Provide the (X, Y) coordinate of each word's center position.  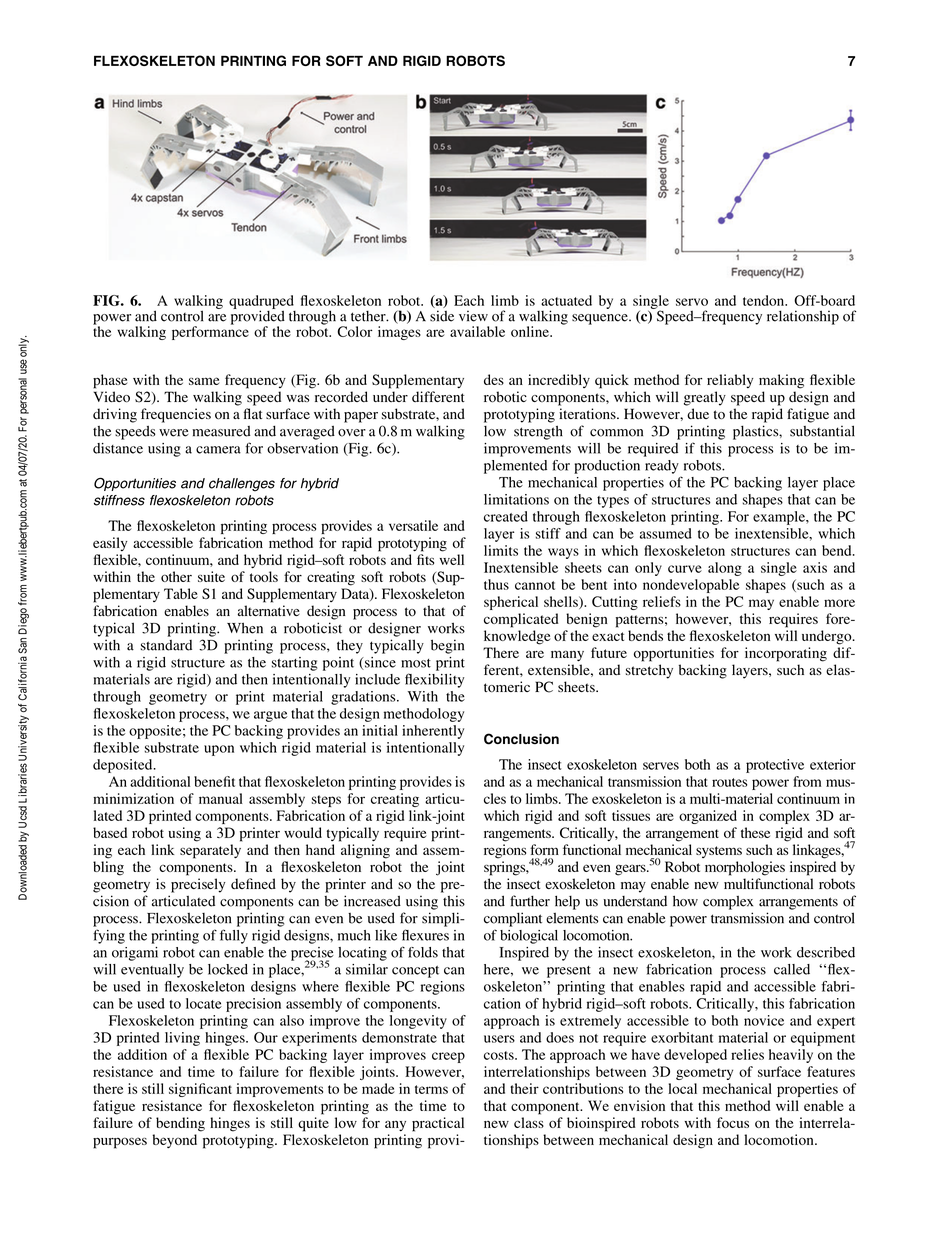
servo (692, 302)
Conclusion (521, 739)
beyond (174, 1141)
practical (438, 1124)
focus (733, 1122)
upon (219, 750)
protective (775, 766)
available (477, 331)
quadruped (261, 303)
